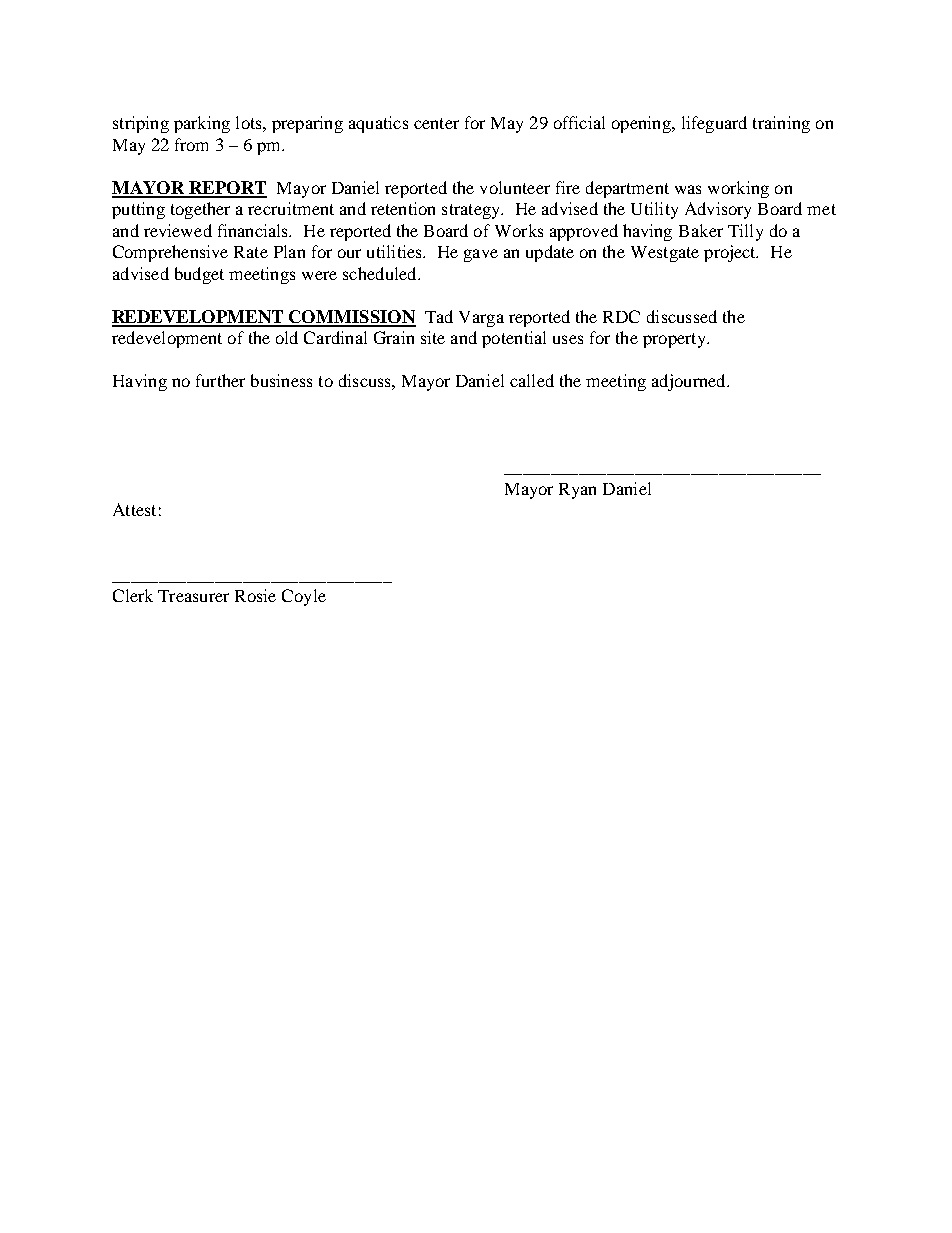  What do you see at coordinates (170, 253) in the screenshot?
I see `Comprehensive` at bounding box center [170, 253].
